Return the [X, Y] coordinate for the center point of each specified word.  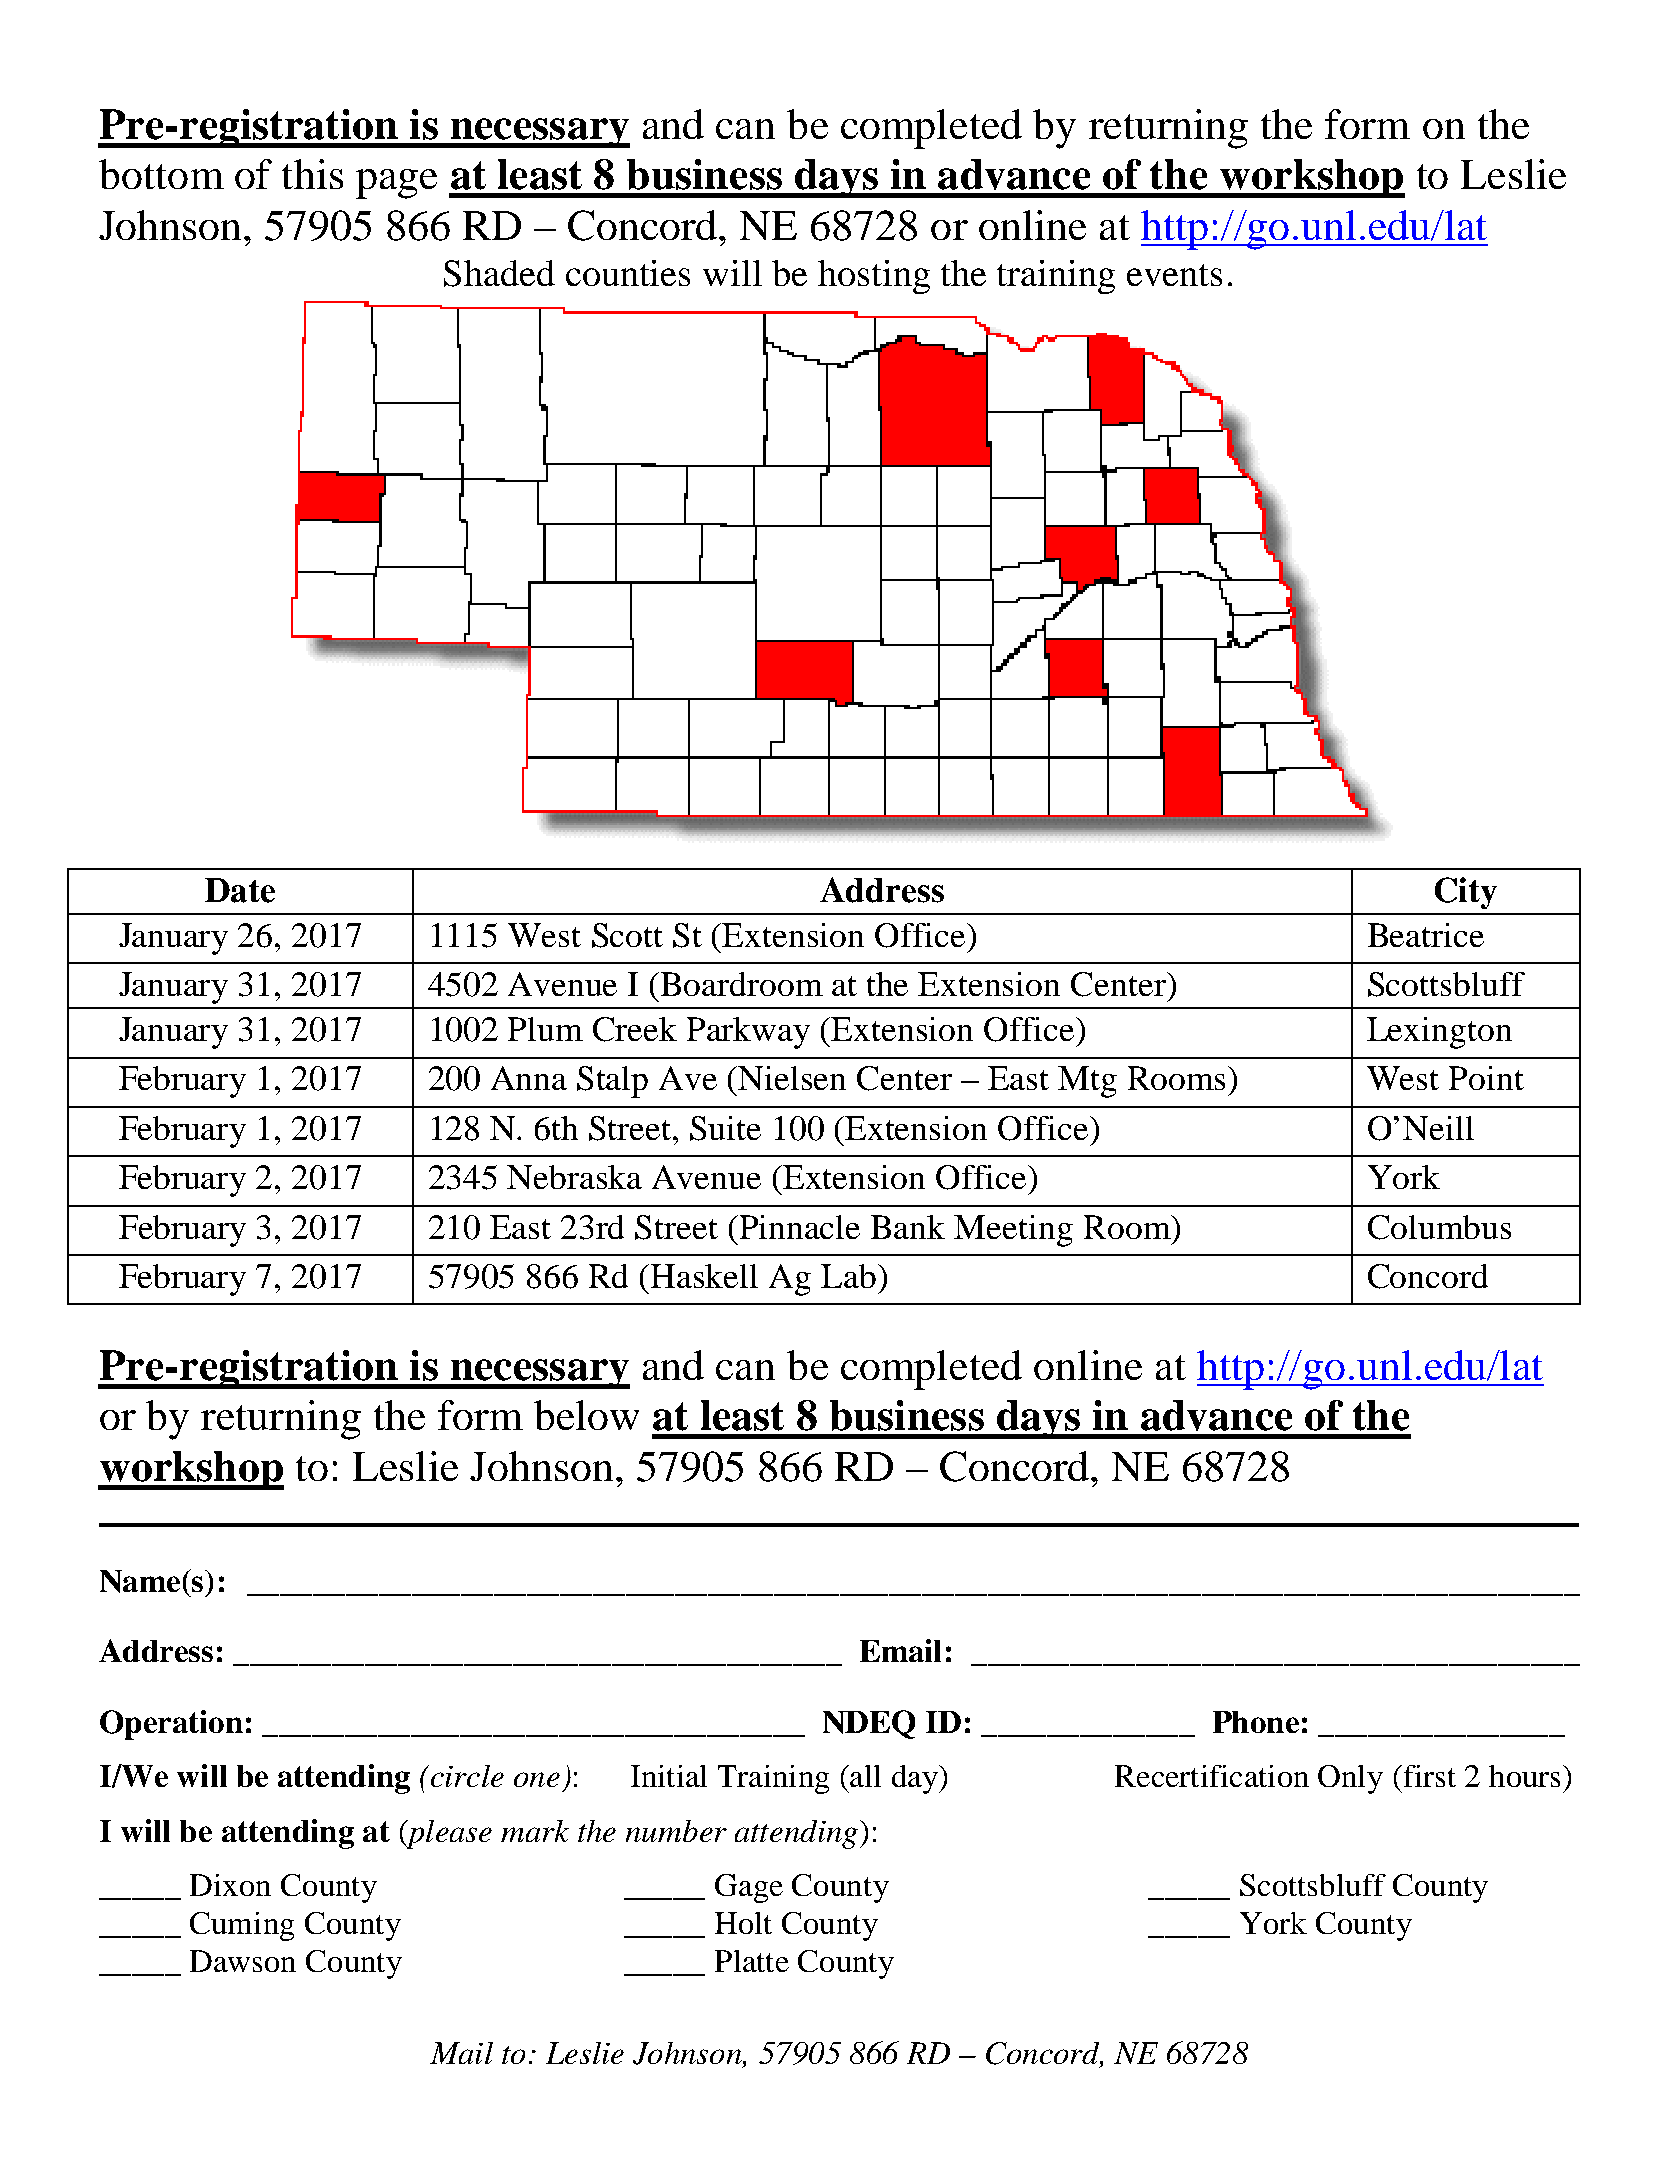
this [312, 174]
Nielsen [792, 1078]
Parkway [748, 1033]
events [1174, 275]
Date [240, 890]
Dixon [230, 1885]
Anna [529, 1078]
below [586, 1415]
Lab [848, 1276]
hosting [874, 277]
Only [1350, 1779]
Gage [749, 1888]
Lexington [1439, 1033]
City [1466, 893]
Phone [1256, 1722]
